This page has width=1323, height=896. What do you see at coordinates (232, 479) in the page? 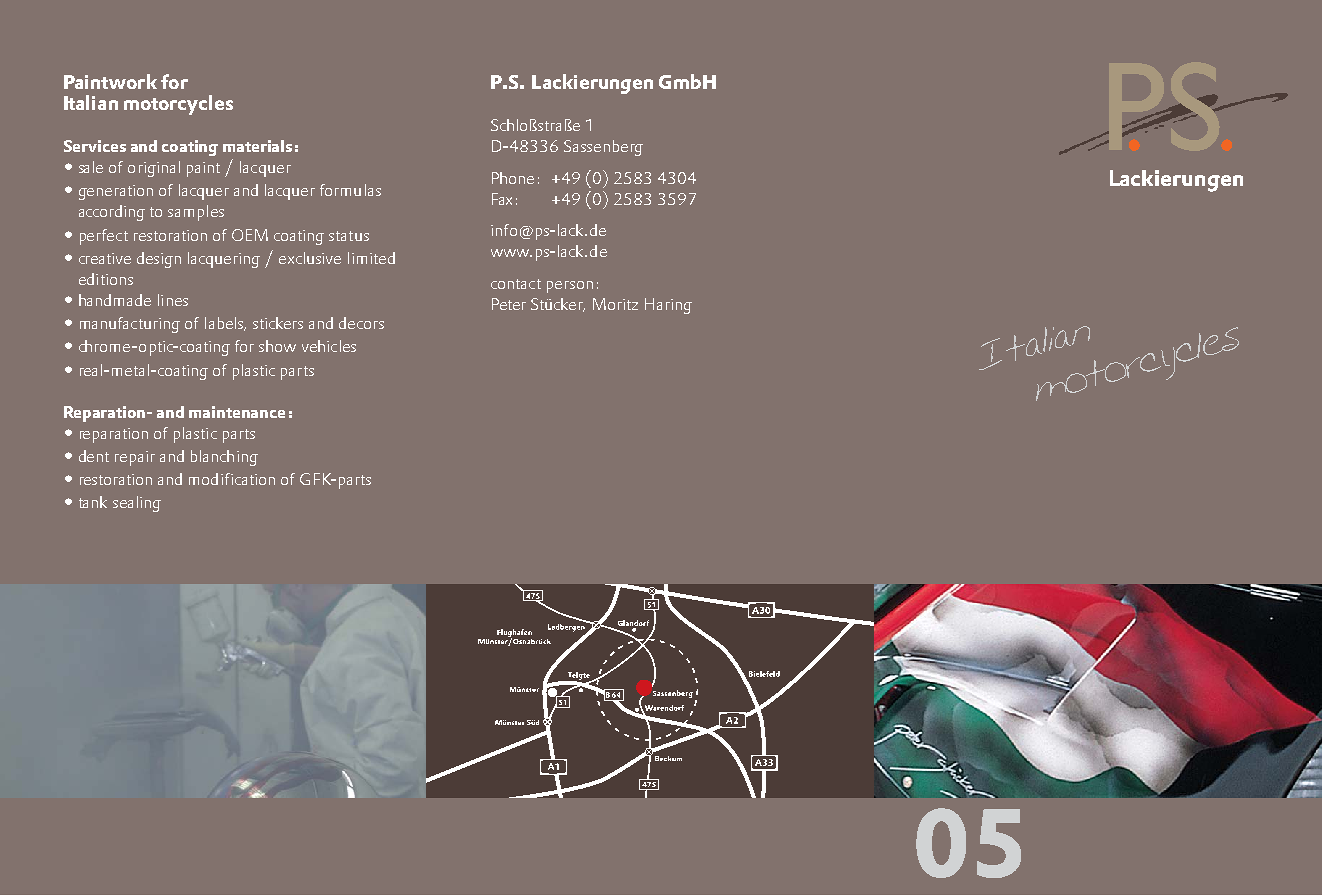
I see `modification` at bounding box center [232, 479].
